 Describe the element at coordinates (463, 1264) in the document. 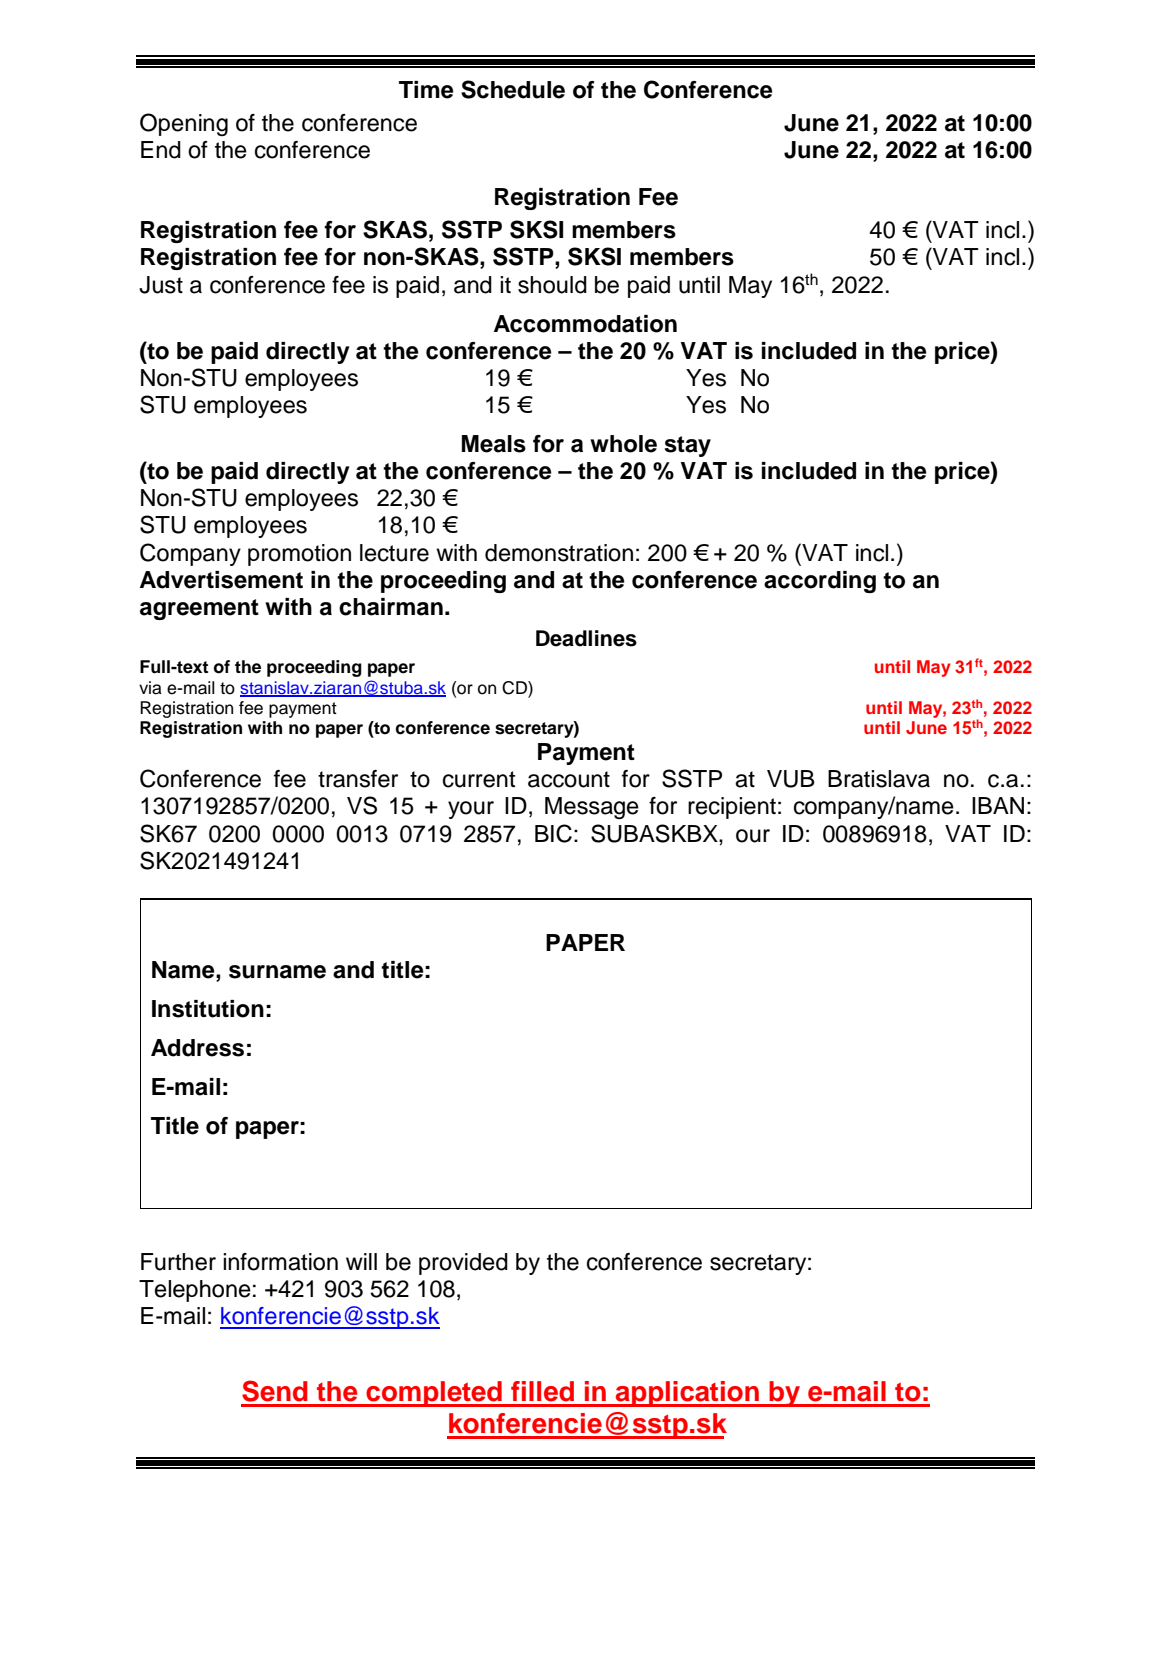

I see `provided` at that location.
